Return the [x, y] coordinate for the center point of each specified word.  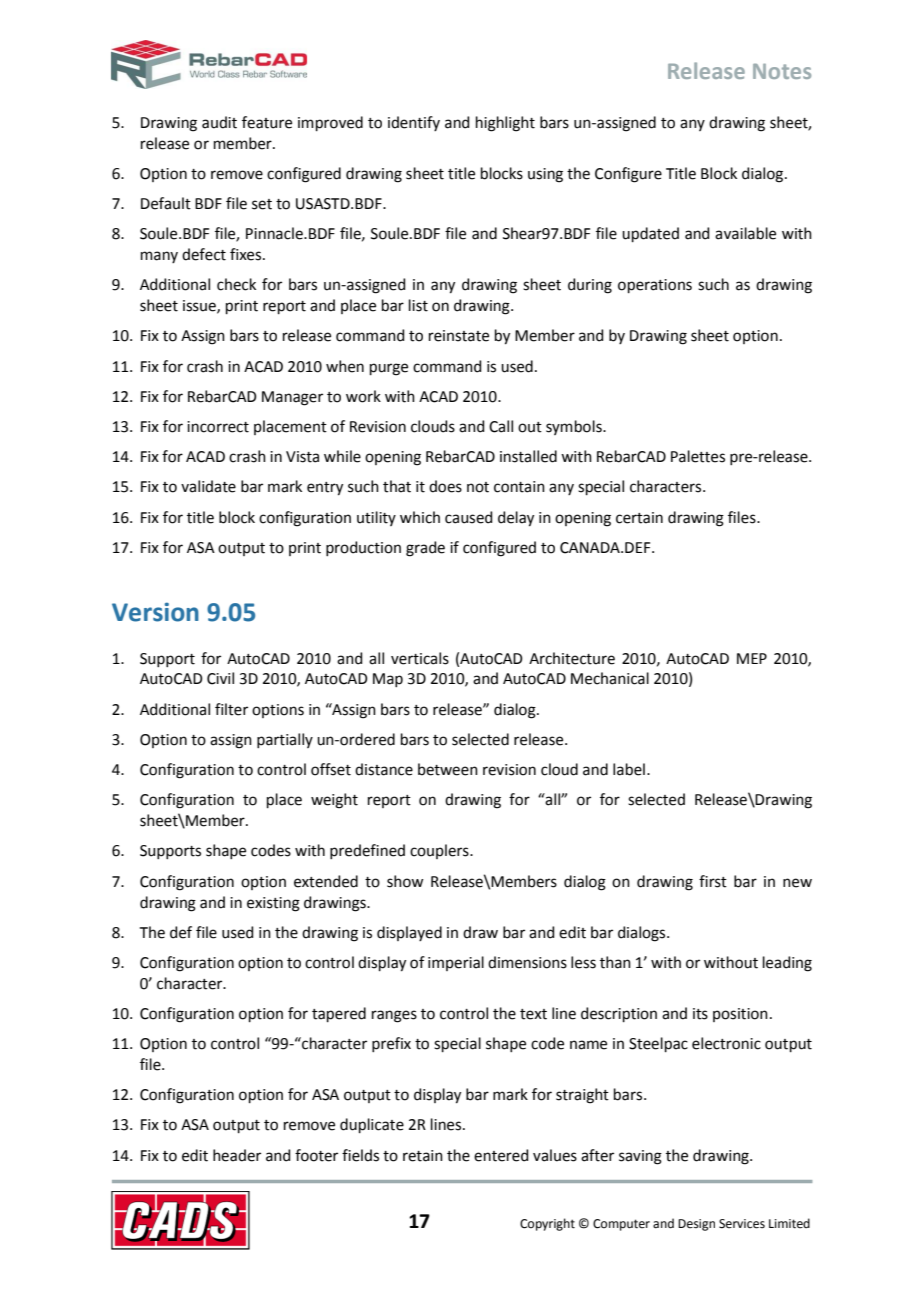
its [700, 1014]
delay [516, 519]
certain [639, 518]
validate [208, 486]
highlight [505, 124]
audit [219, 122]
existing [273, 904]
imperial [456, 963]
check [236, 284]
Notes [782, 71]
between [448, 769]
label [629, 769]
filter [231, 709]
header [237, 1155]
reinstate [459, 336]
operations [655, 286]
